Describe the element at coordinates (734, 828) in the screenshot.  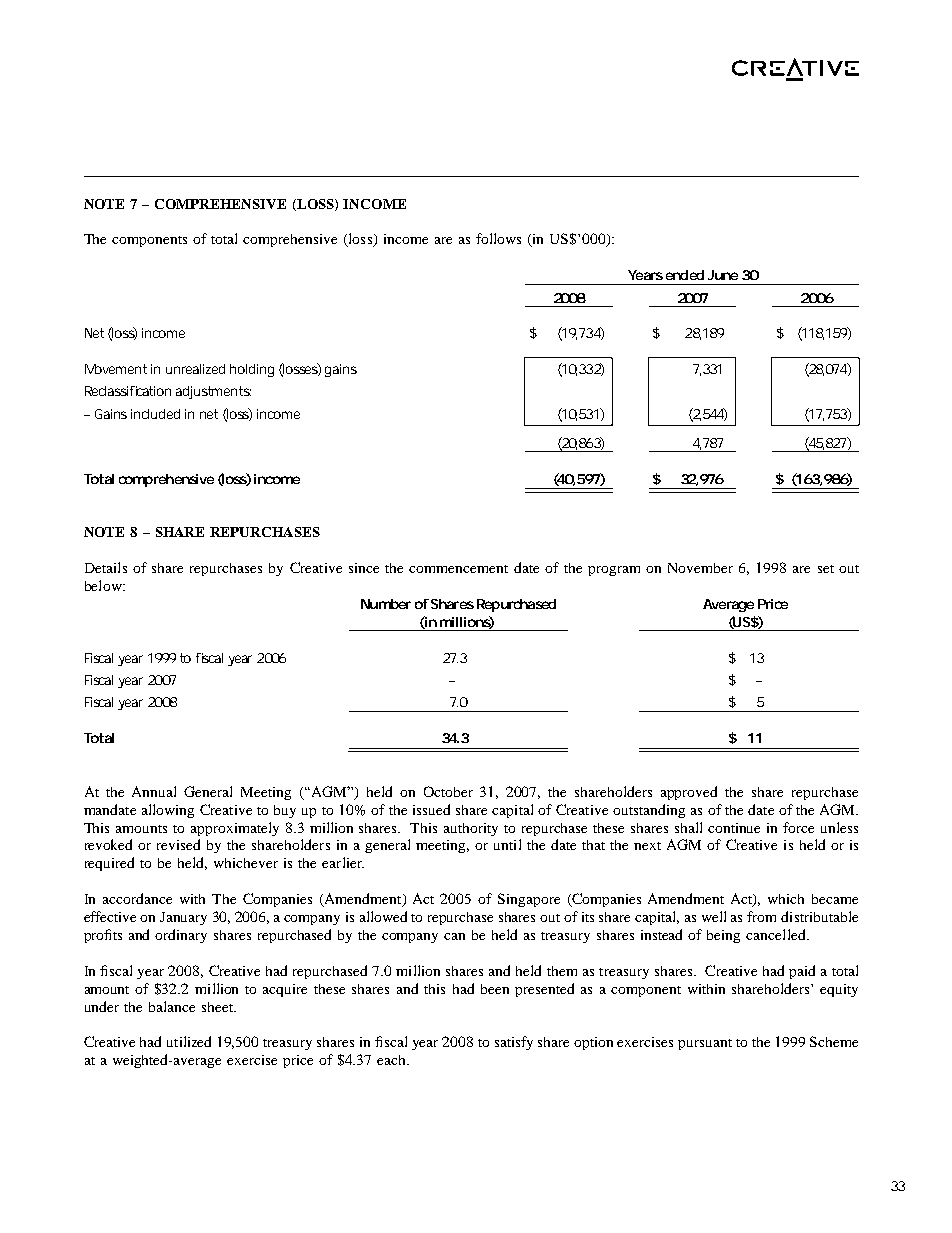
I see `continue` at that location.
